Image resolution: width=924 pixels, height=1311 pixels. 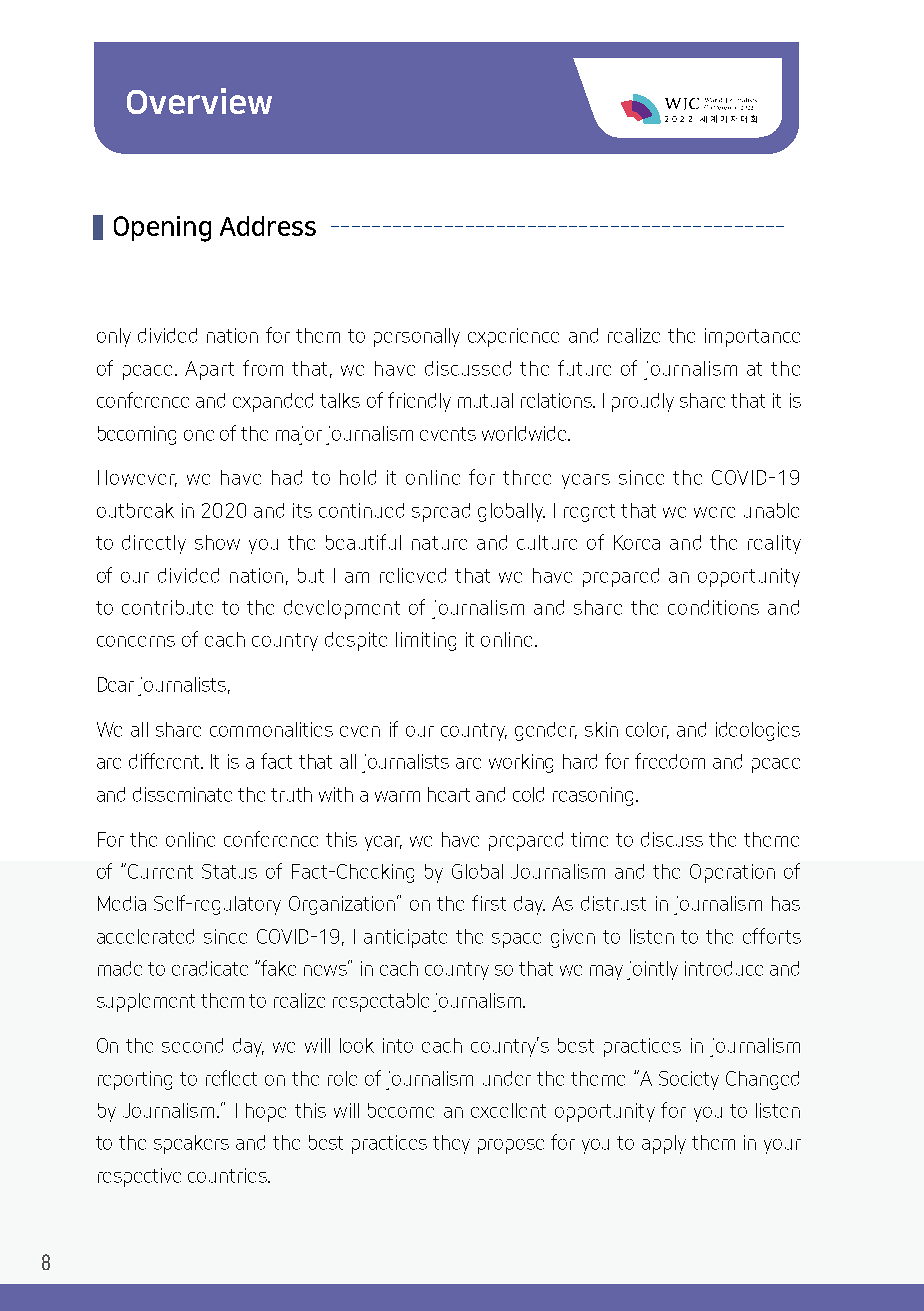 What do you see at coordinates (268, 226) in the screenshot?
I see `Address` at bounding box center [268, 226].
